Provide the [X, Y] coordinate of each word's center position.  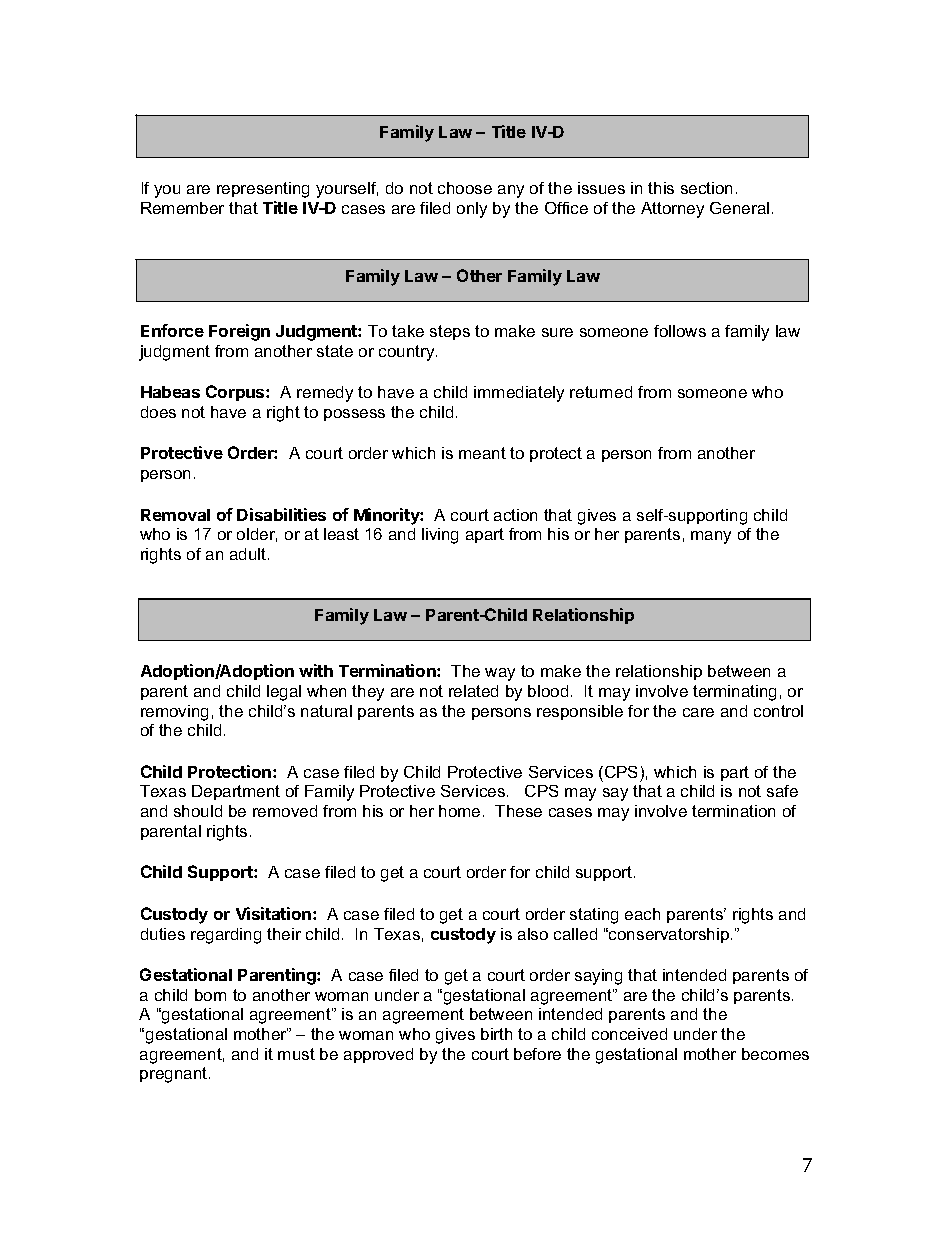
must [296, 1054]
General [739, 208]
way [500, 674]
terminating [734, 693]
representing [263, 190]
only [472, 210]
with [316, 670]
